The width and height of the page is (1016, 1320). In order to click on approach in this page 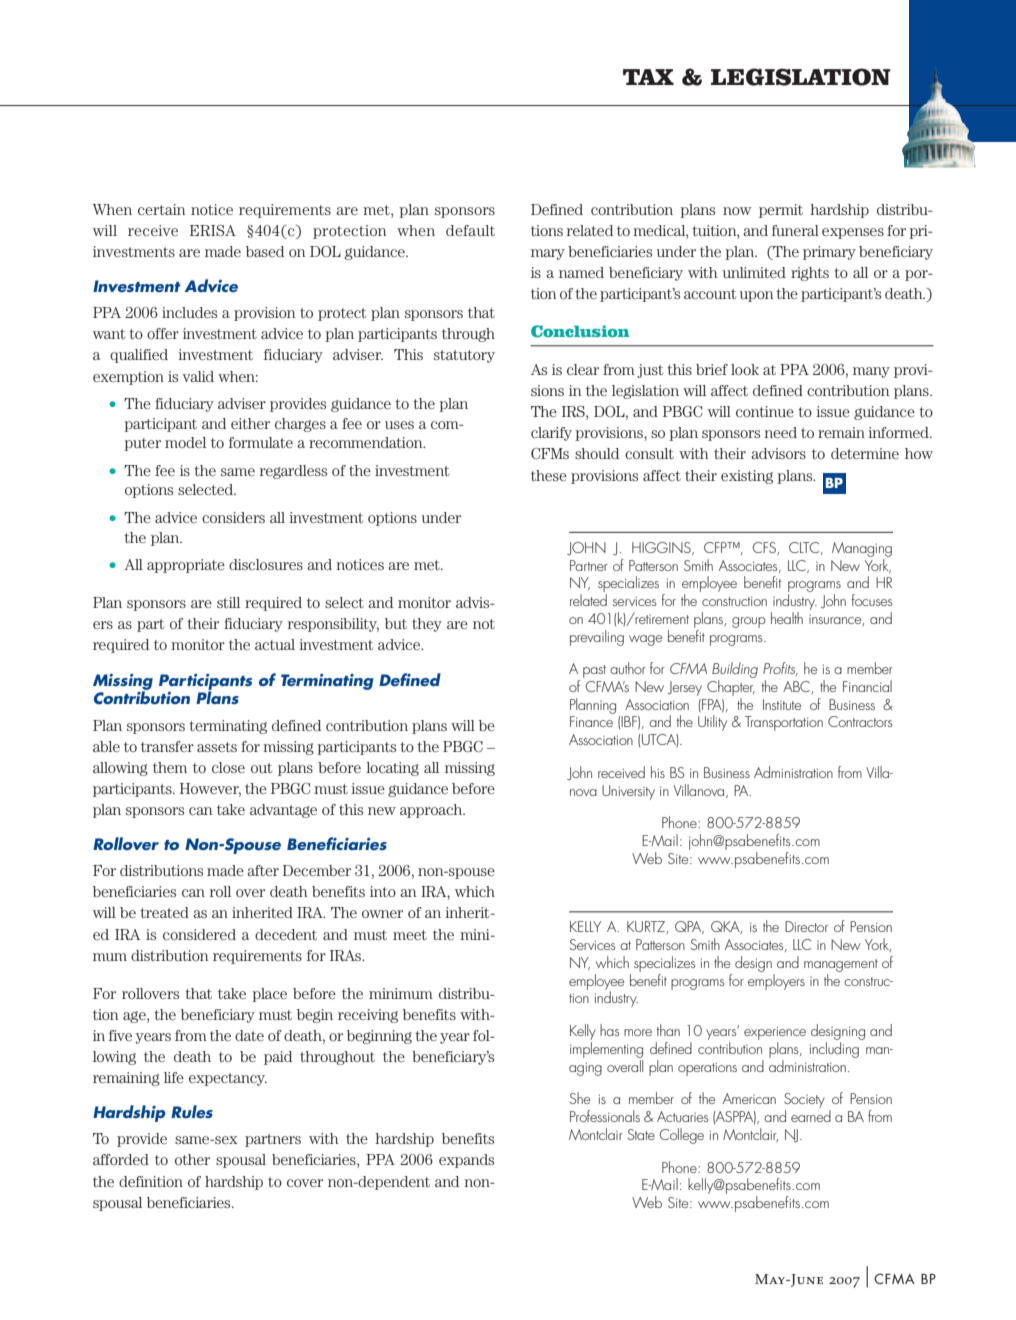, I will do `click(432, 811)`.
